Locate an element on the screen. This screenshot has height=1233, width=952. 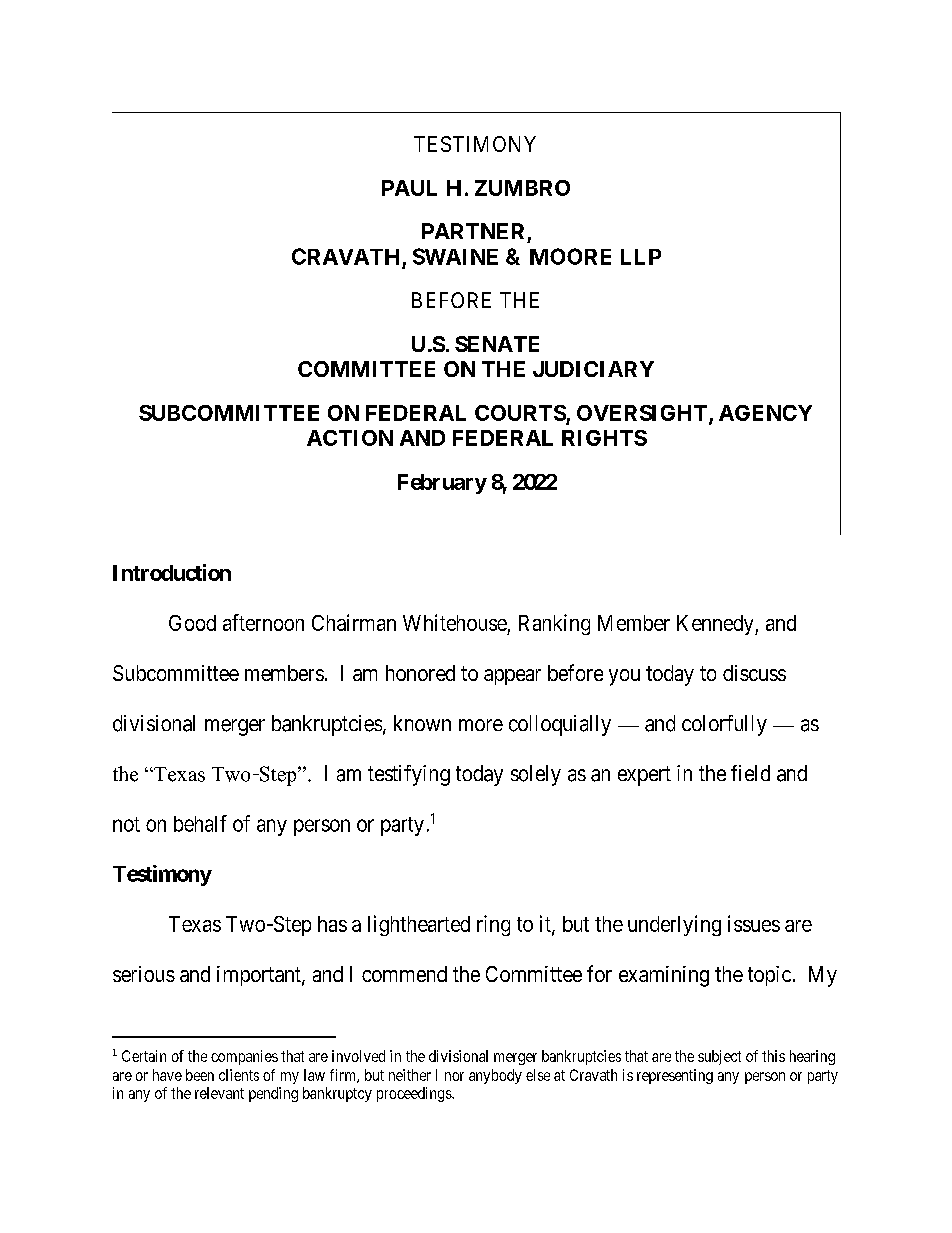
PAUL is located at coordinates (409, 188).
